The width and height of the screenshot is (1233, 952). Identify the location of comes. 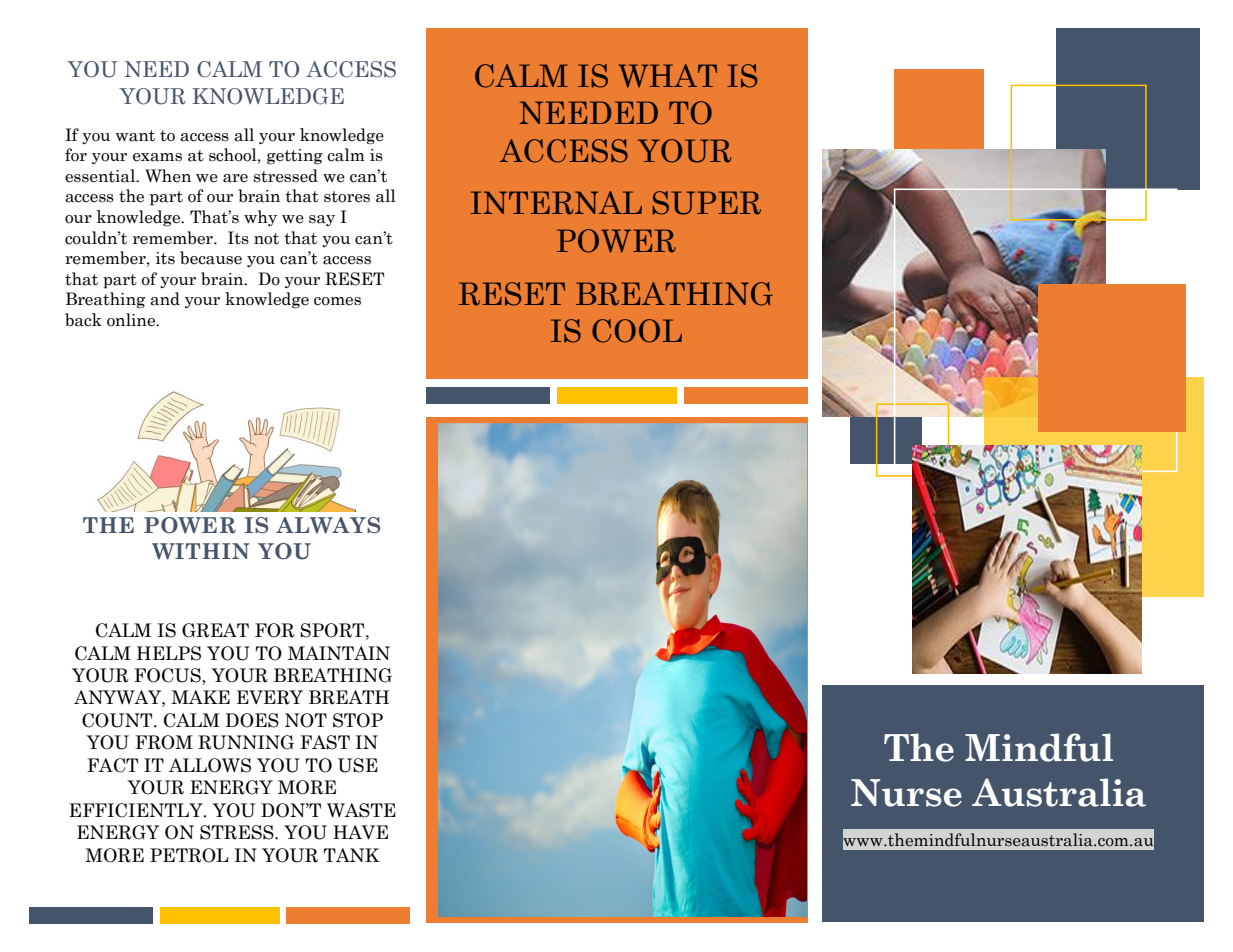
(337, 301).
